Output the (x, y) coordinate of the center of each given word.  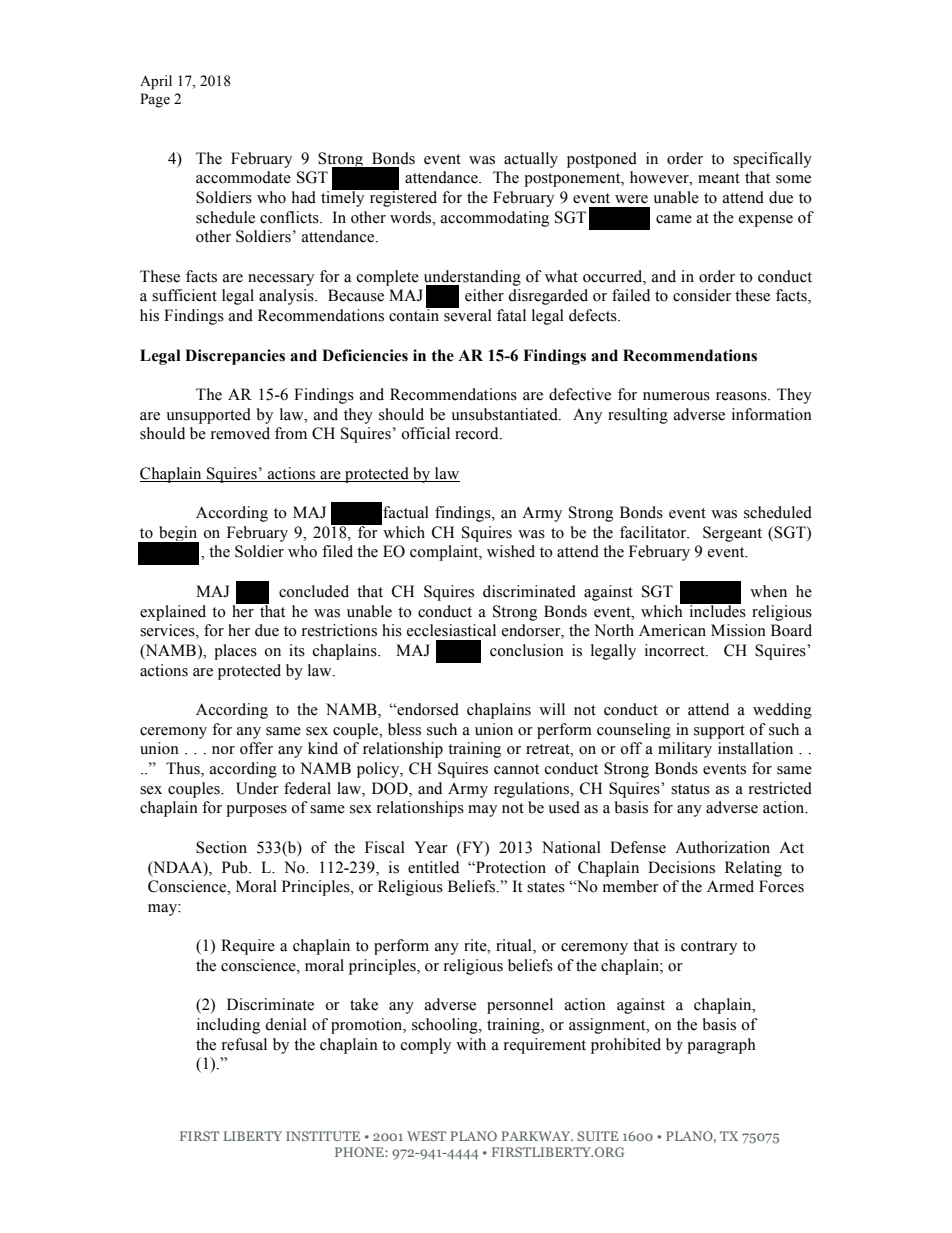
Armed (730, 886)
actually (531, 160)
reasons (742, 396)
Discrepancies (235, 357)
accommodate (243, 177)
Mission (738, 630)
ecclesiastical (451, 630)
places (235, 652)
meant (719, 178)
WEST (426, 1136)
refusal (244, 1044)
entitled (433, 867)
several (467, 314)
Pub (236, 867)
